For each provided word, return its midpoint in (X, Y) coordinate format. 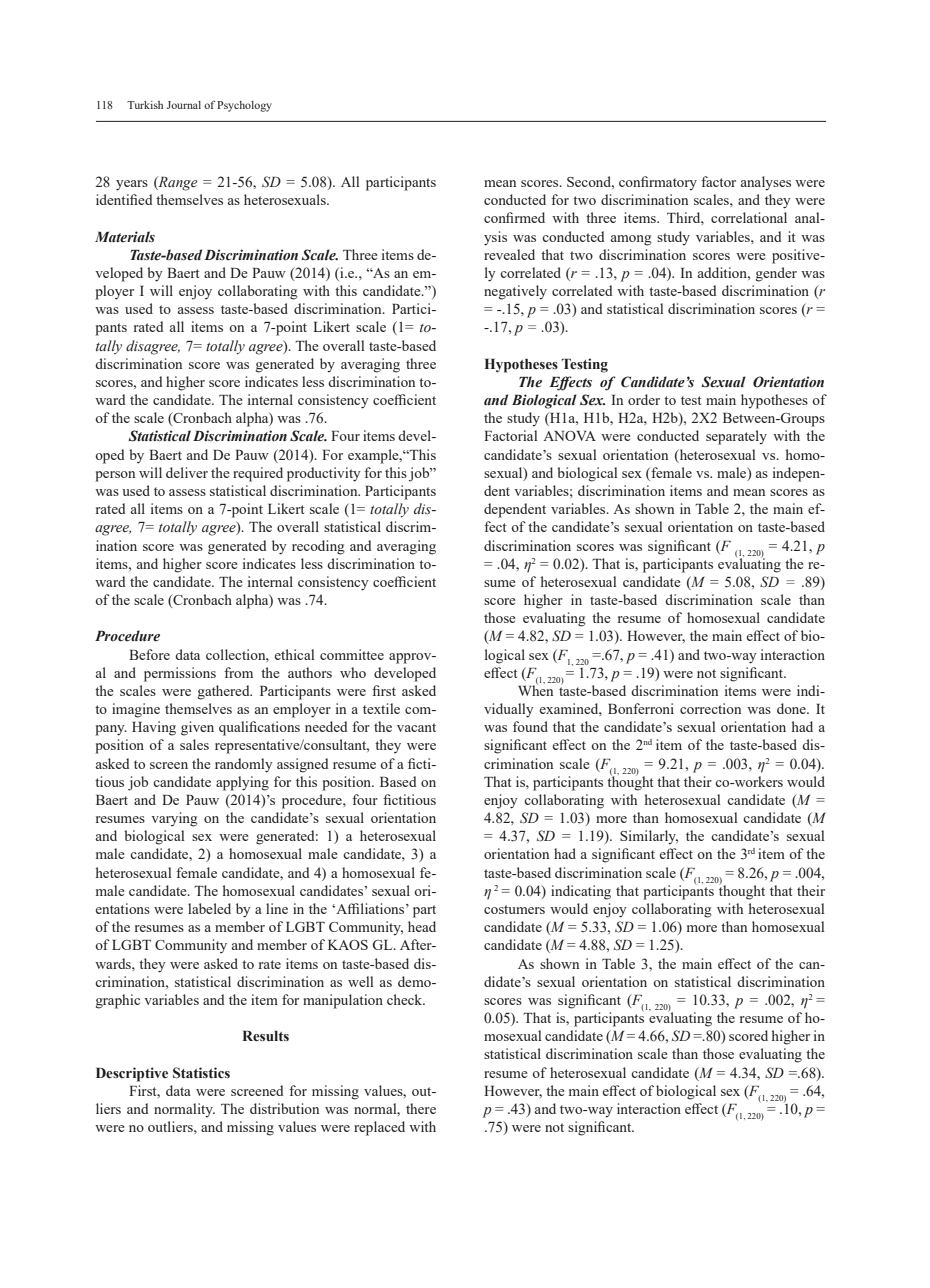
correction (710, 708)
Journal (184, 105)
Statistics (201, 1073)
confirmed (514, 217)
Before (149, 654)
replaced (379, 1128)
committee (352, 654)
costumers (514, 909)
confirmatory (658, 183)
